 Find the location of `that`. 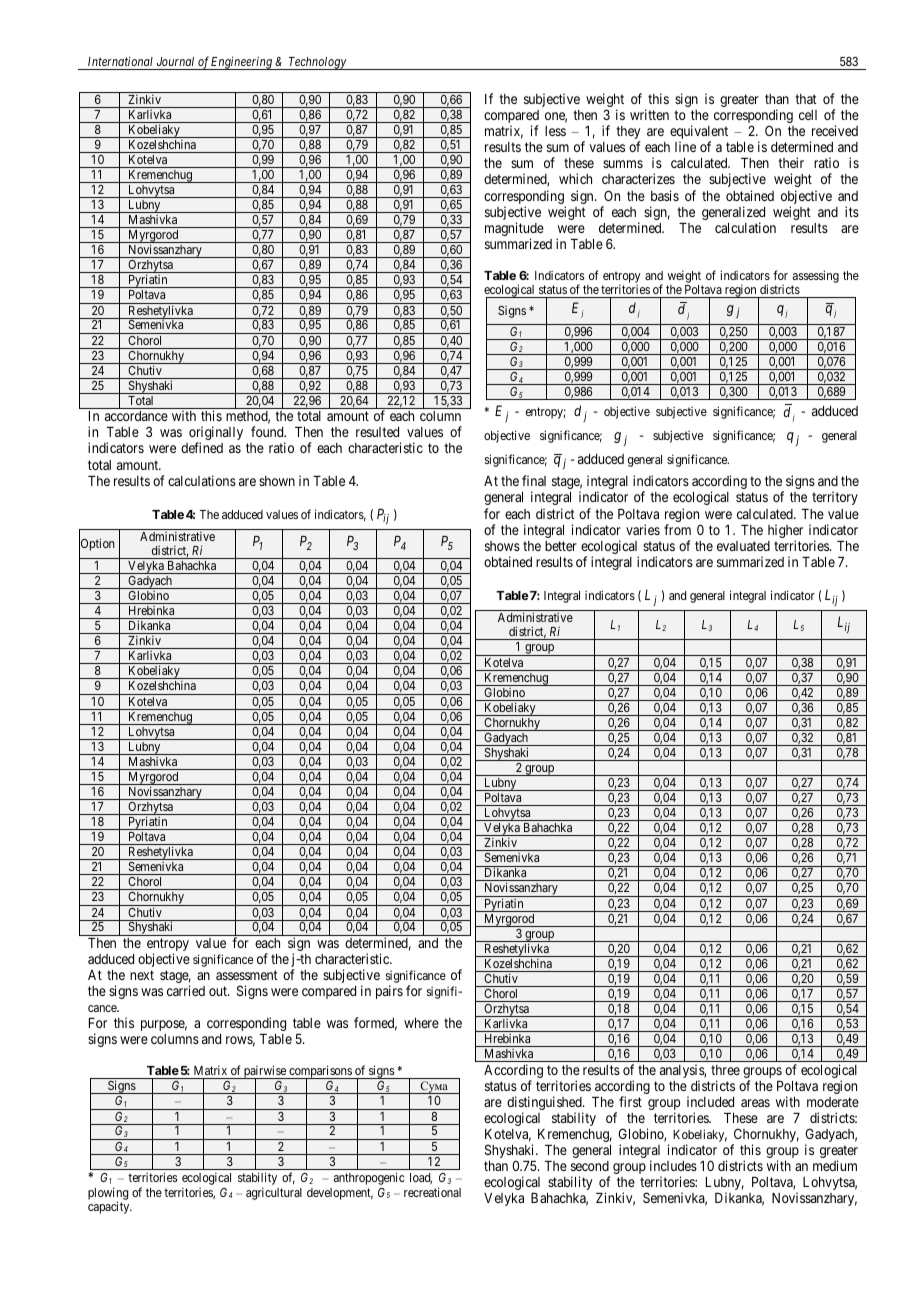

that is located at coordinates (806, 99).
